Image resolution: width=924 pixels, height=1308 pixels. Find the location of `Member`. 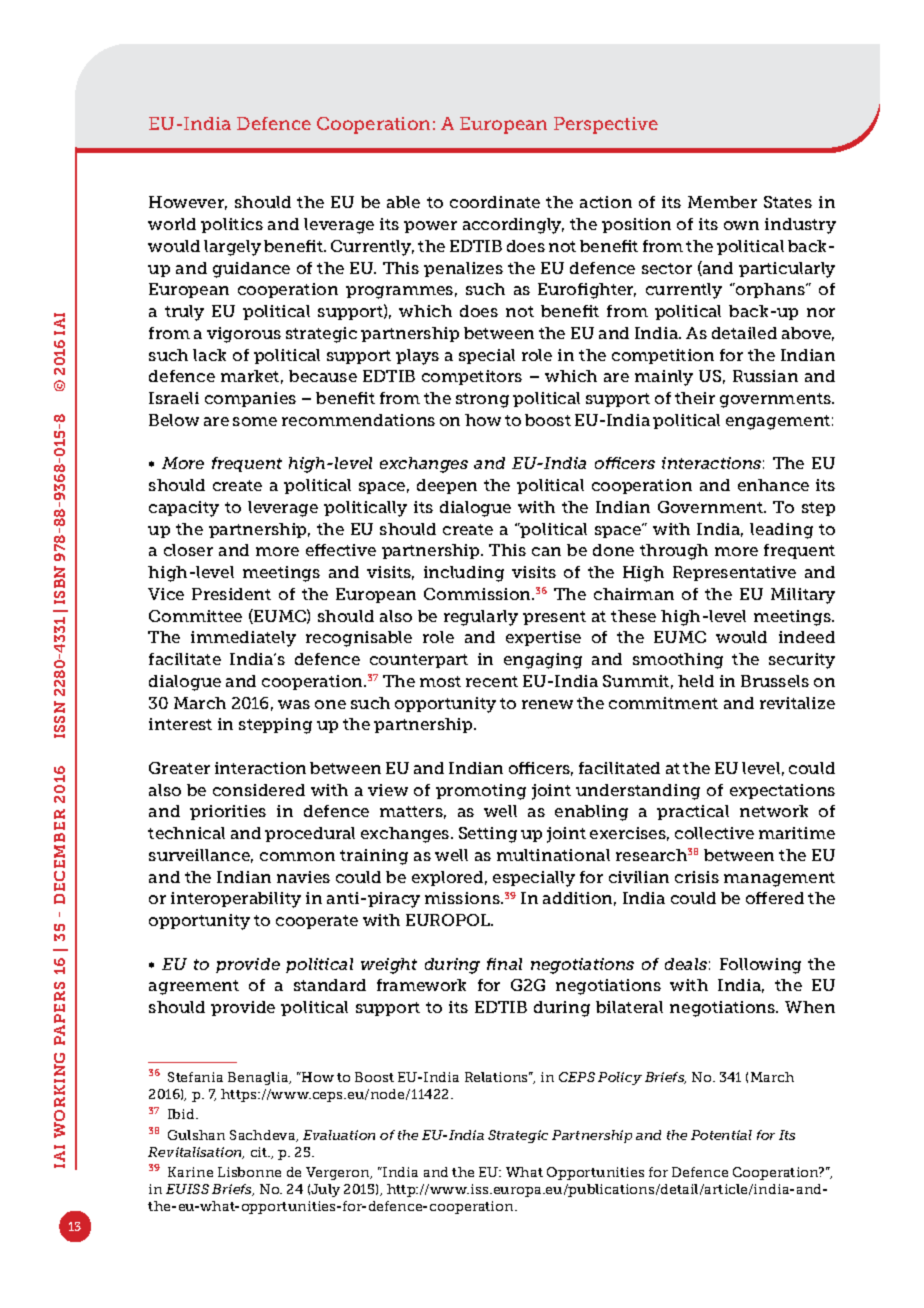

Member is located at coordinates (722, 202).
